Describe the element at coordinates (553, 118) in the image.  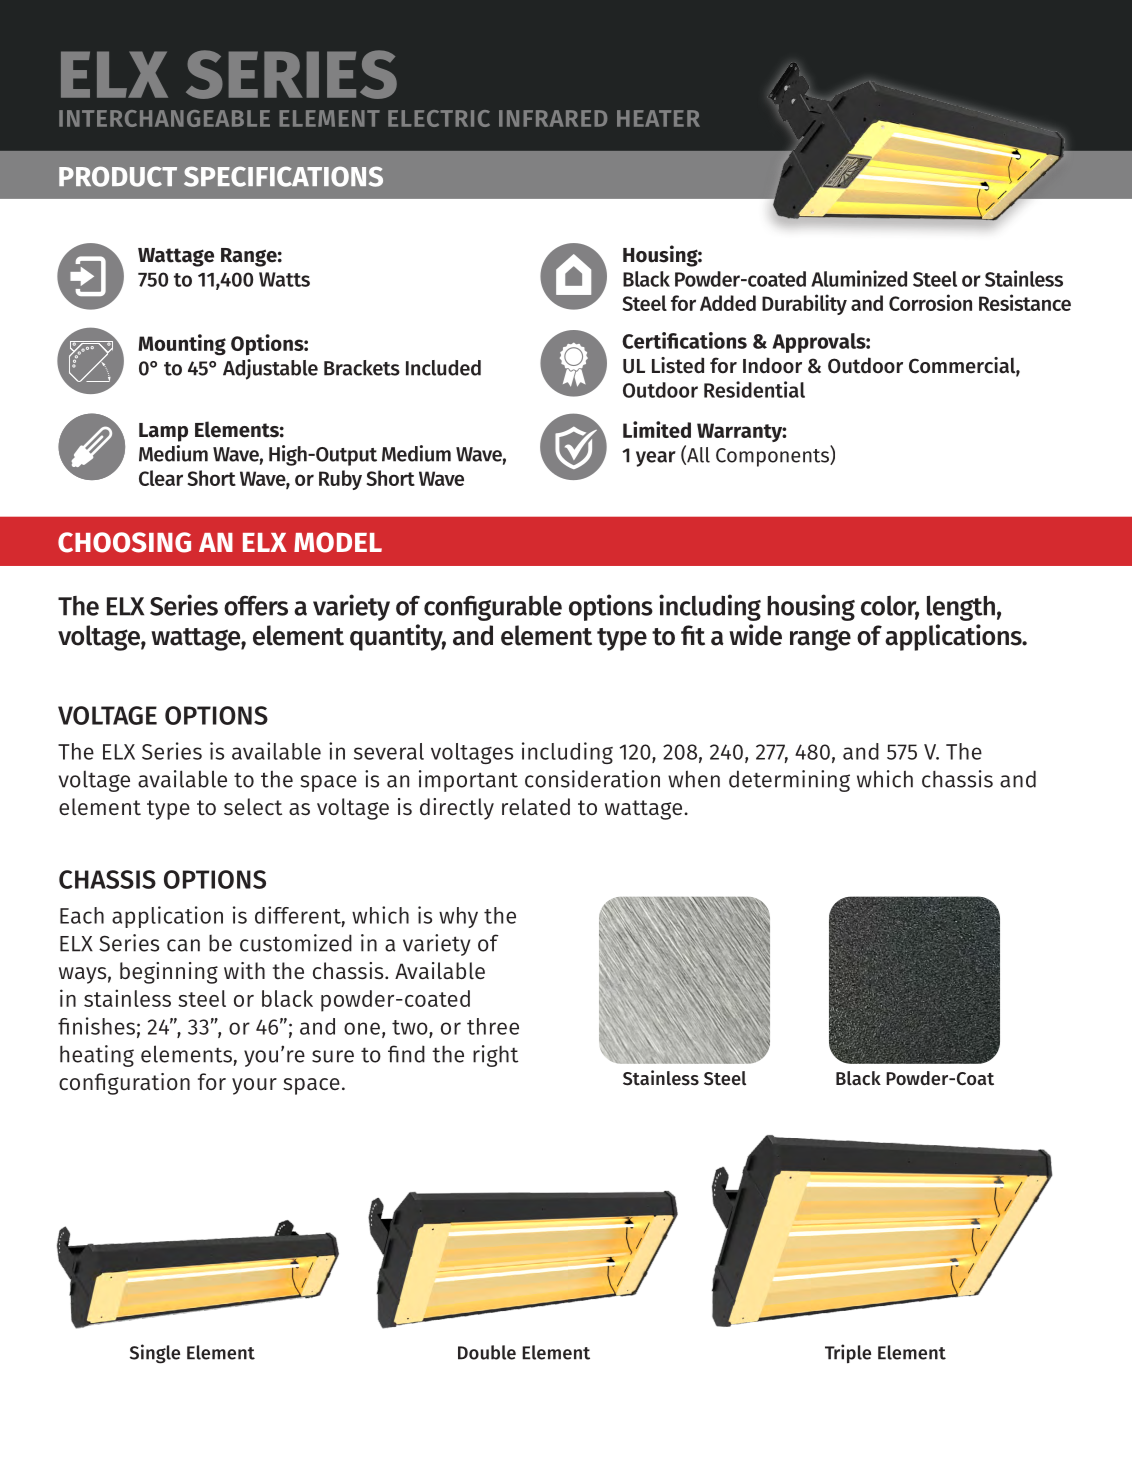
I see `INFRARED` at that location.
